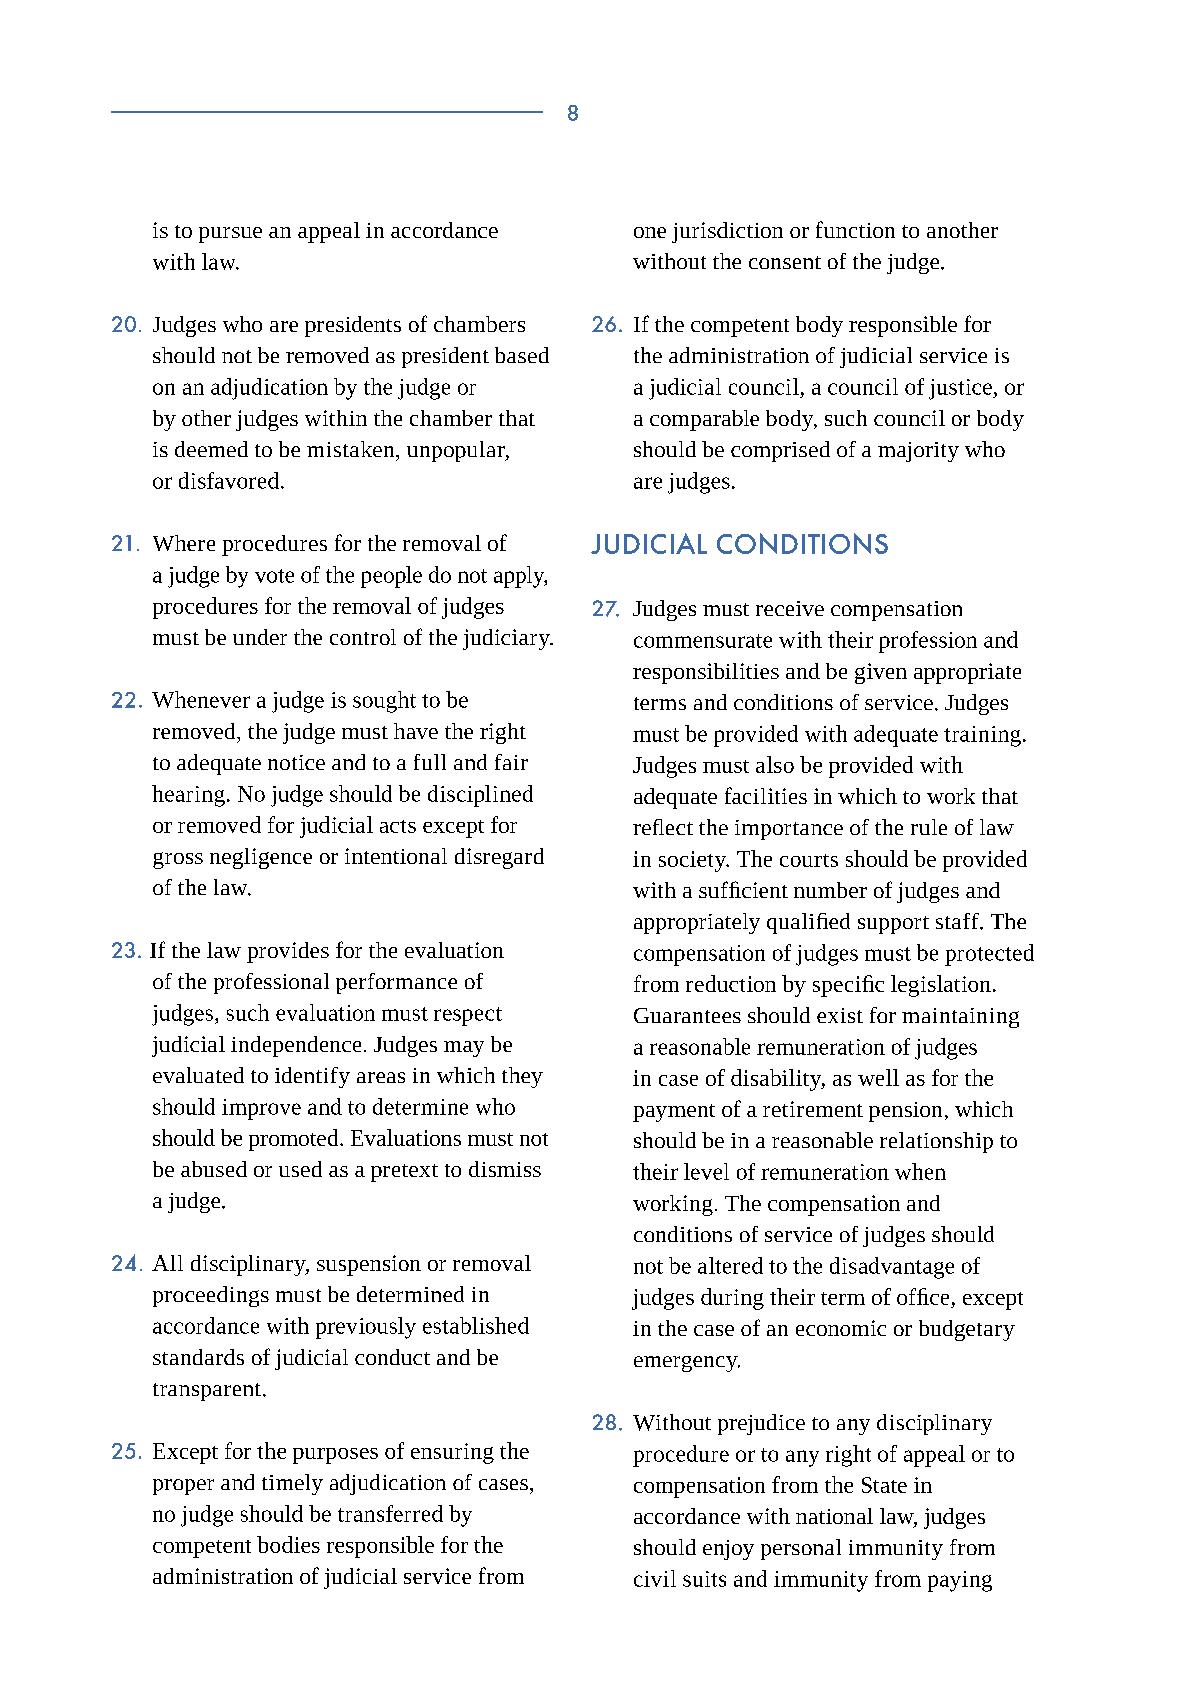 The width and height of the image is (1183, 1708). What do you see at coordinates (507, 639) in the image?
I see `judiciary` at bounding box center [507, 639].
